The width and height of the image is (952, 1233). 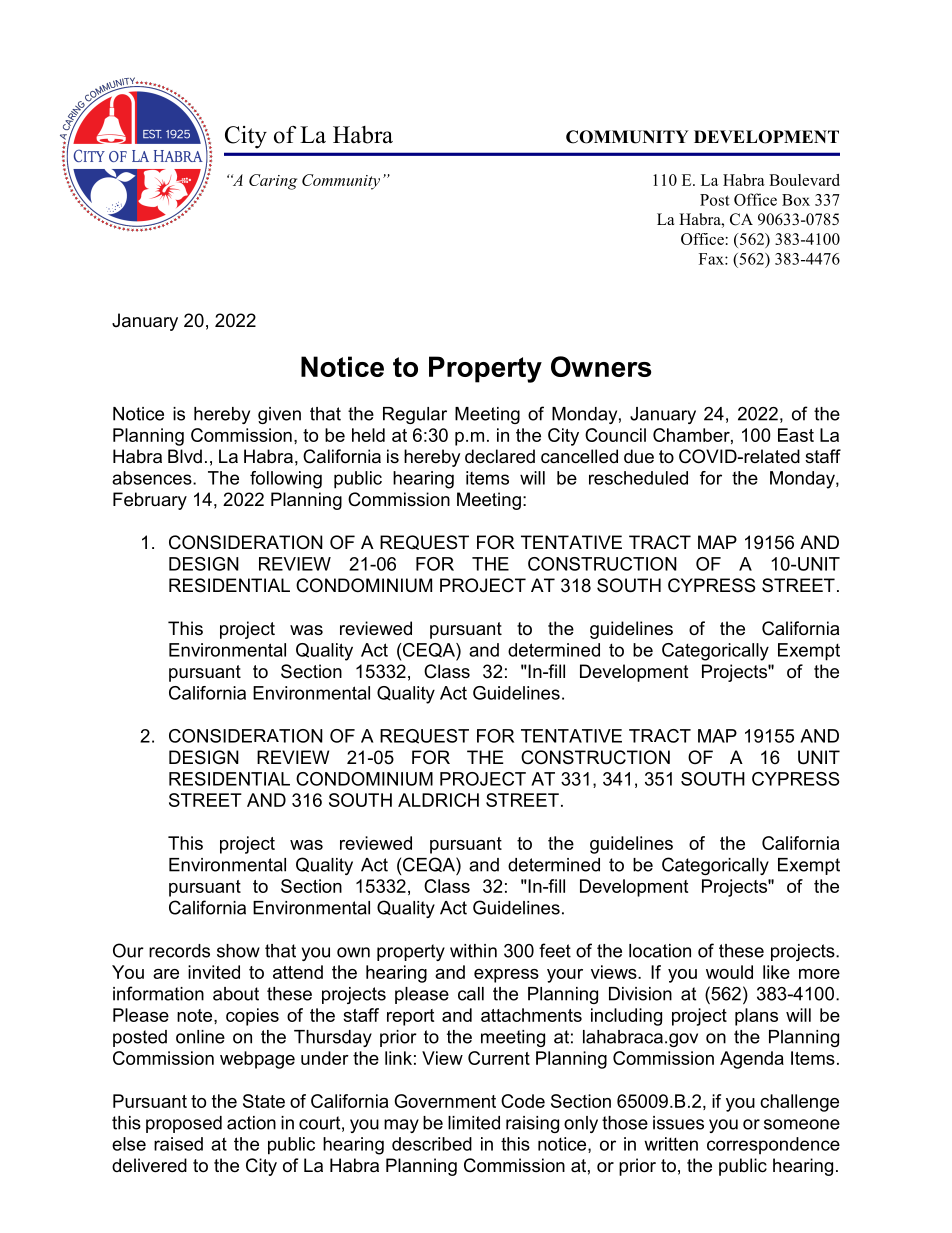 I want to click on correspondence, so click(x=773, y=1146).
